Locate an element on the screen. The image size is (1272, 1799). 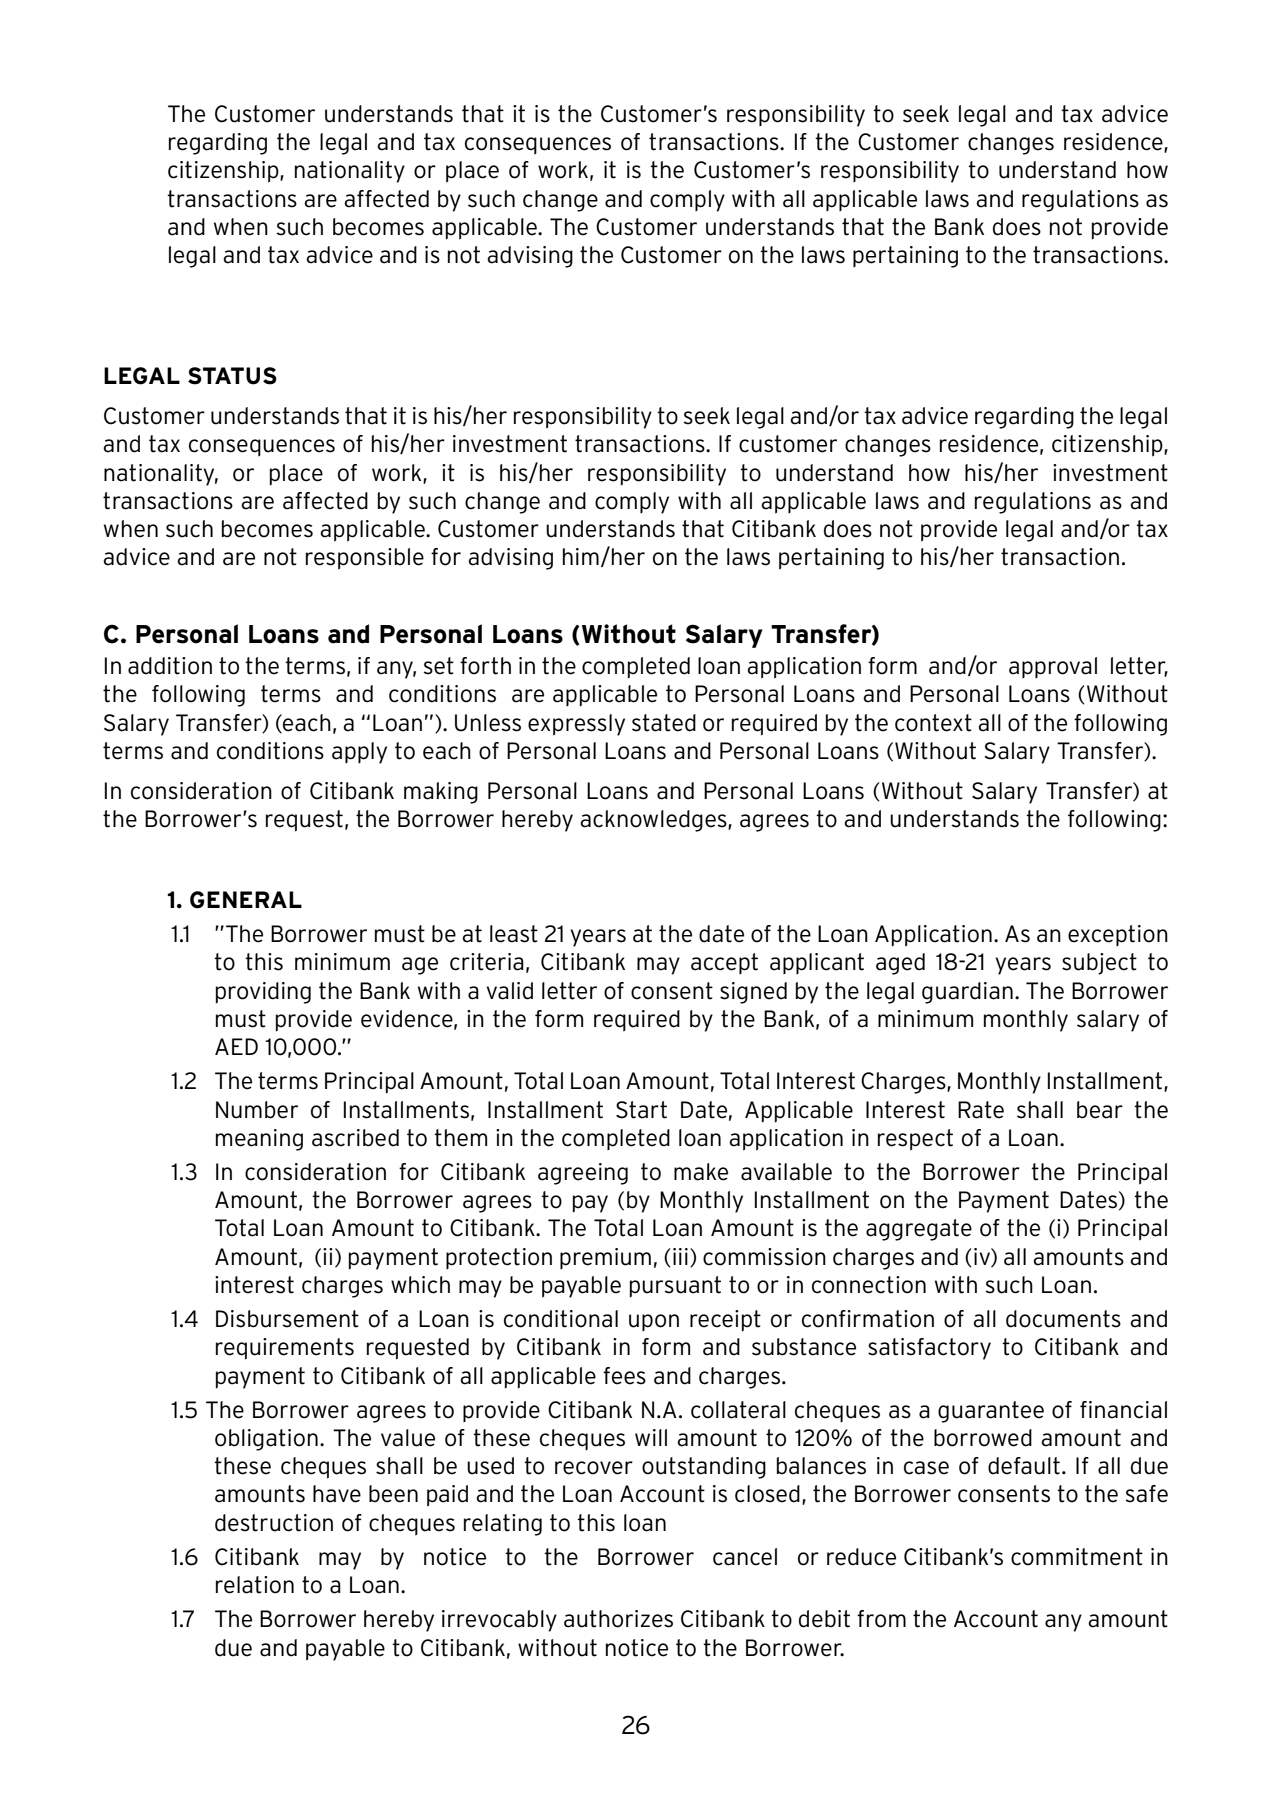
authorizes is located at coordinates (618, 1619).
